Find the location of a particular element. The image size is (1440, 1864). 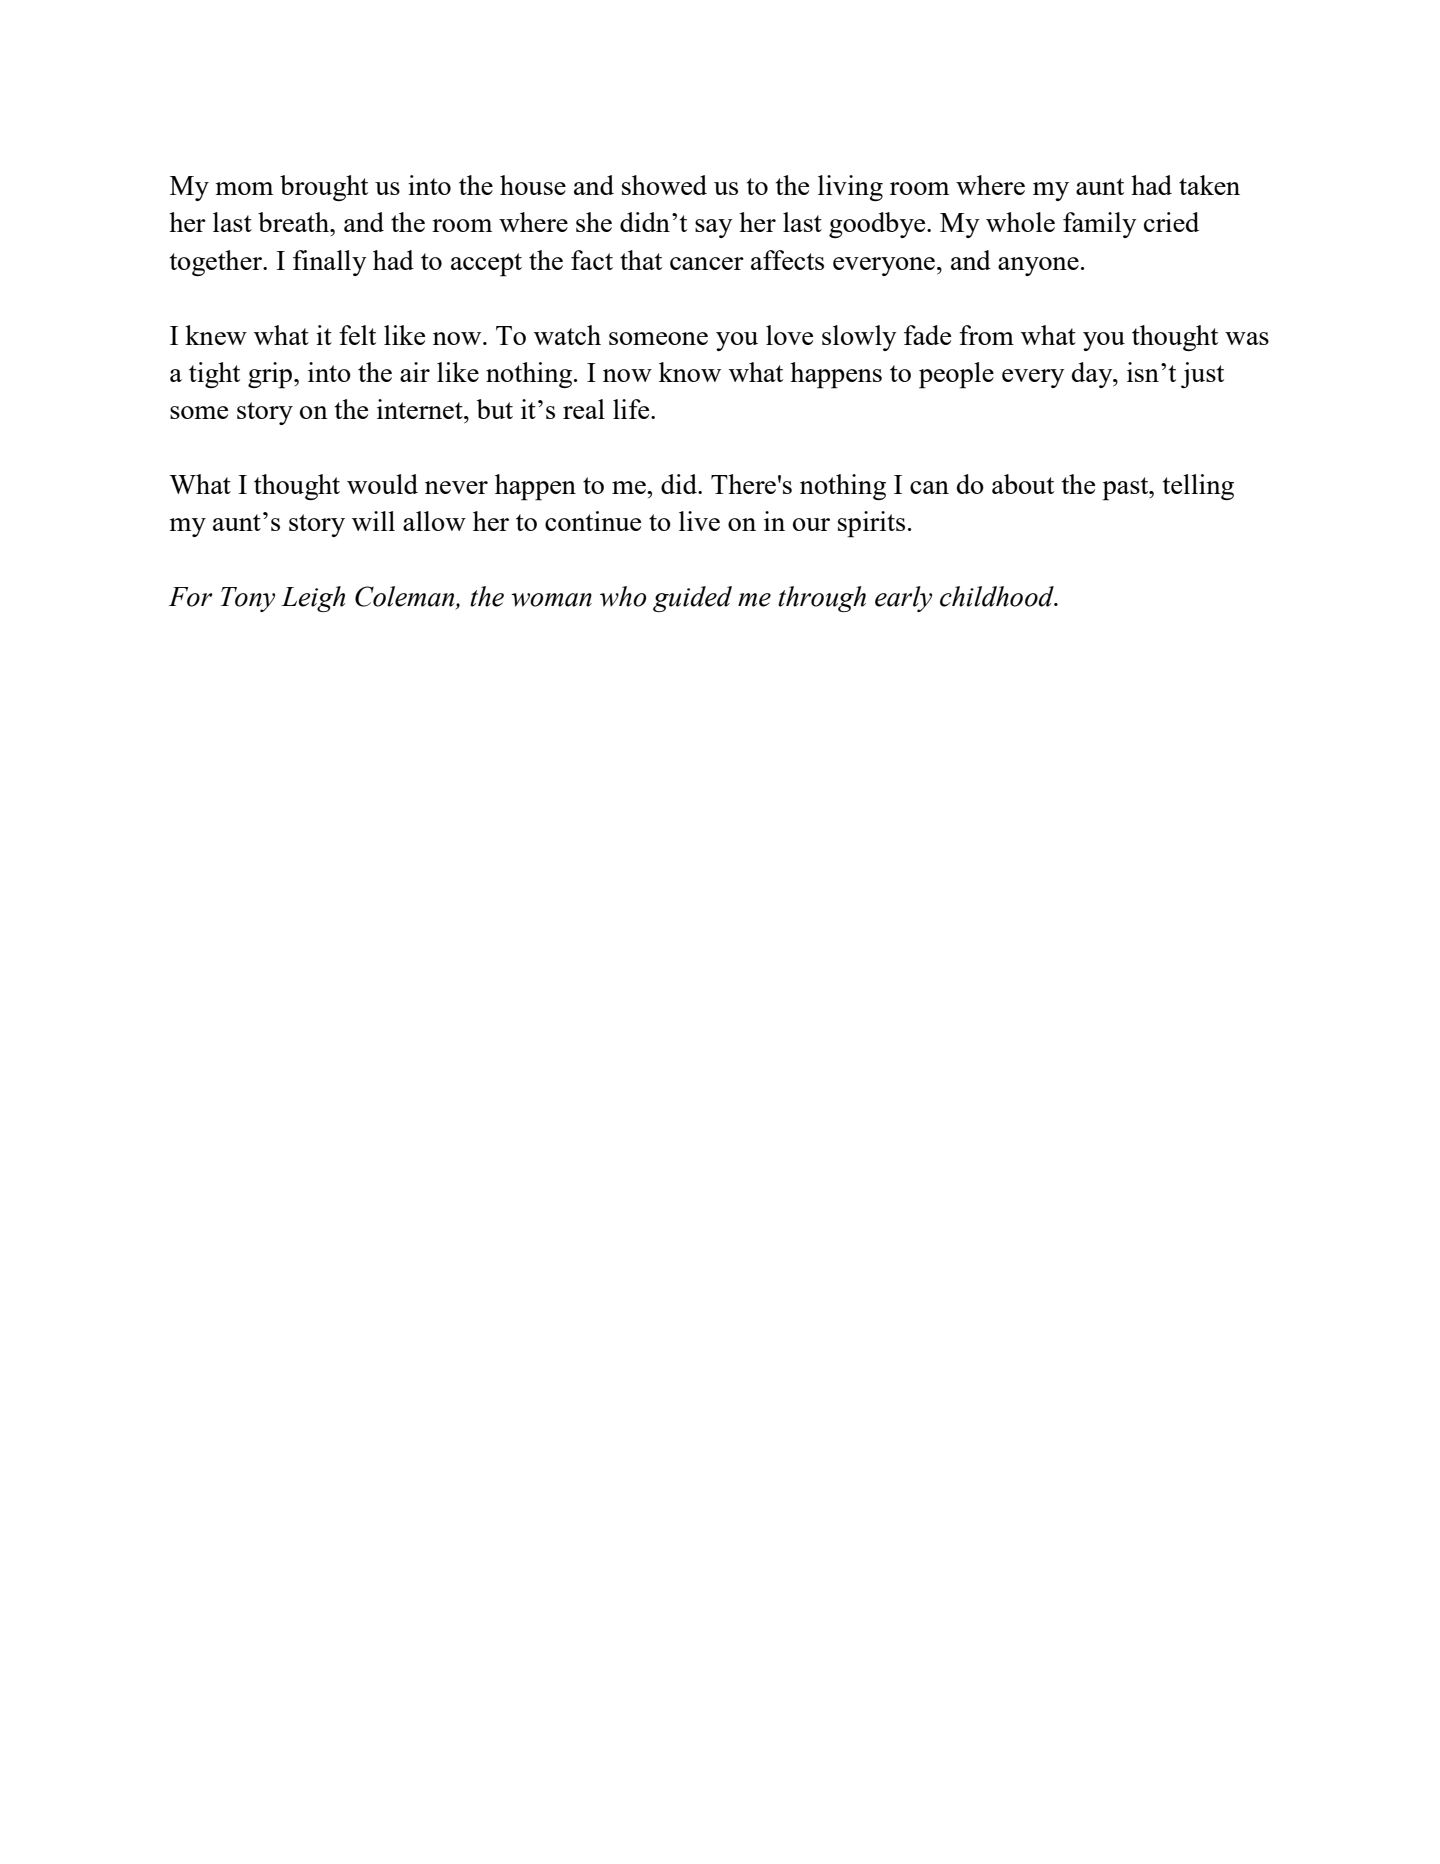

brought is located at coordinates (324, 188).
